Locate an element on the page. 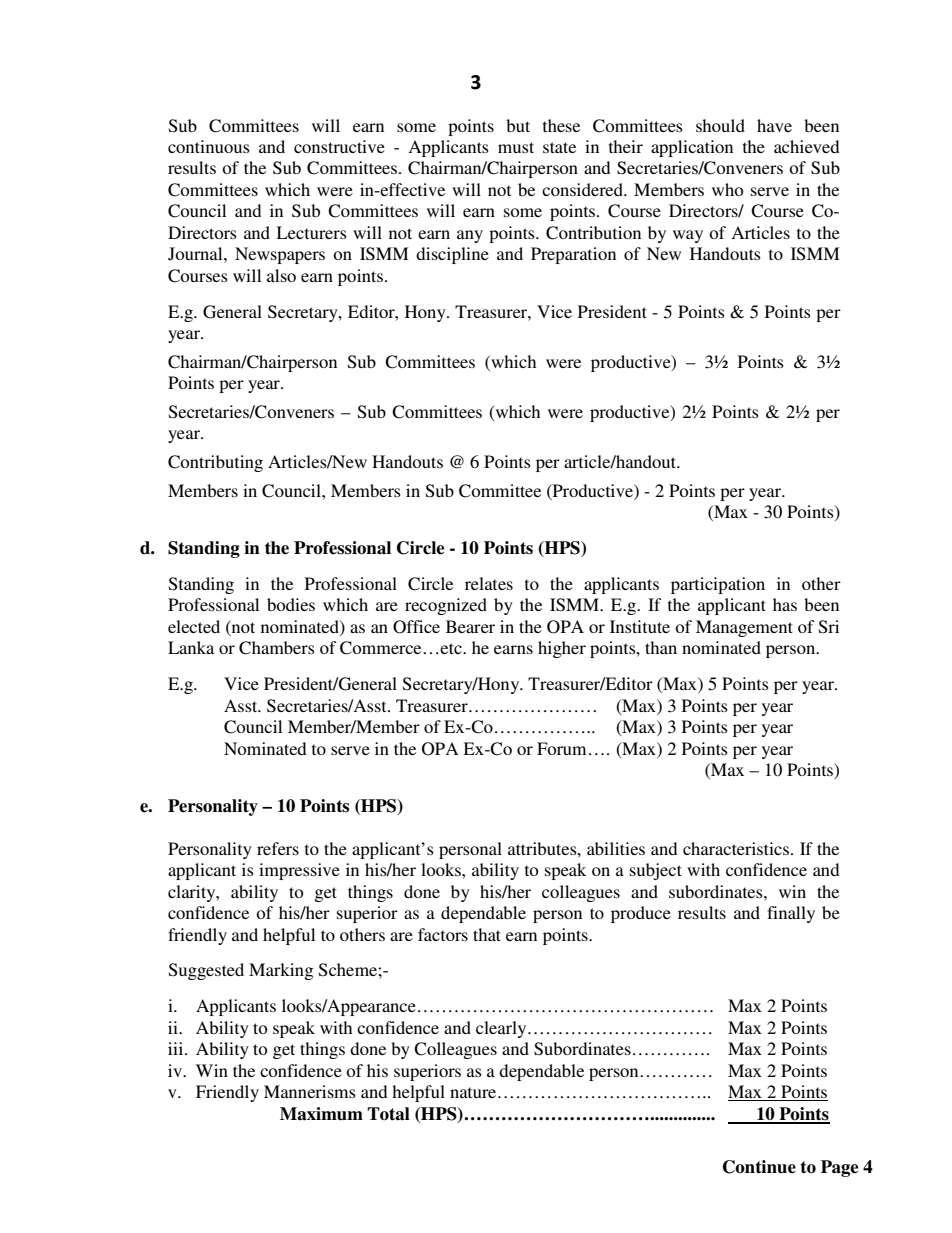  Bearer is located at coordinates (470, 626).
